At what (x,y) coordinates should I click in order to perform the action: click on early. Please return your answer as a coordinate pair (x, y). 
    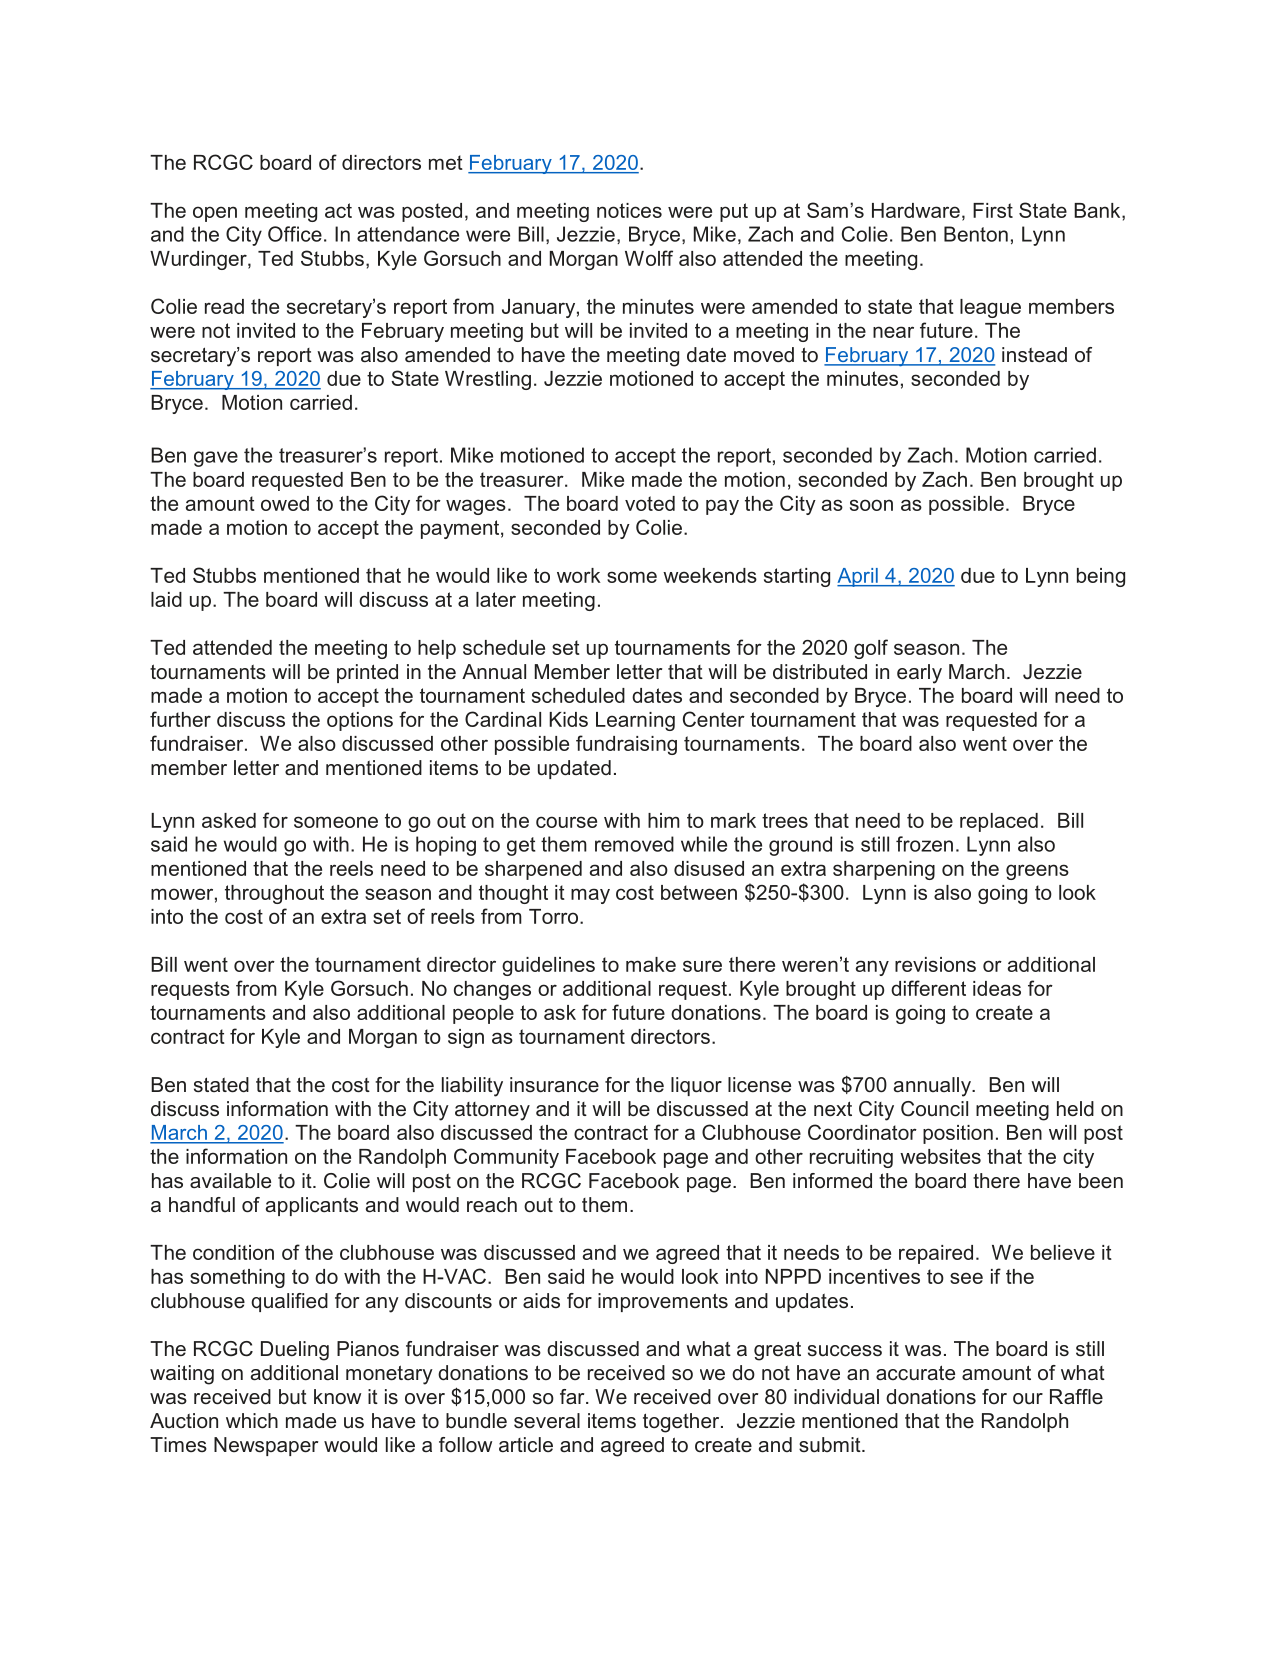
    Looking at the image, I should click on (919, 674).
